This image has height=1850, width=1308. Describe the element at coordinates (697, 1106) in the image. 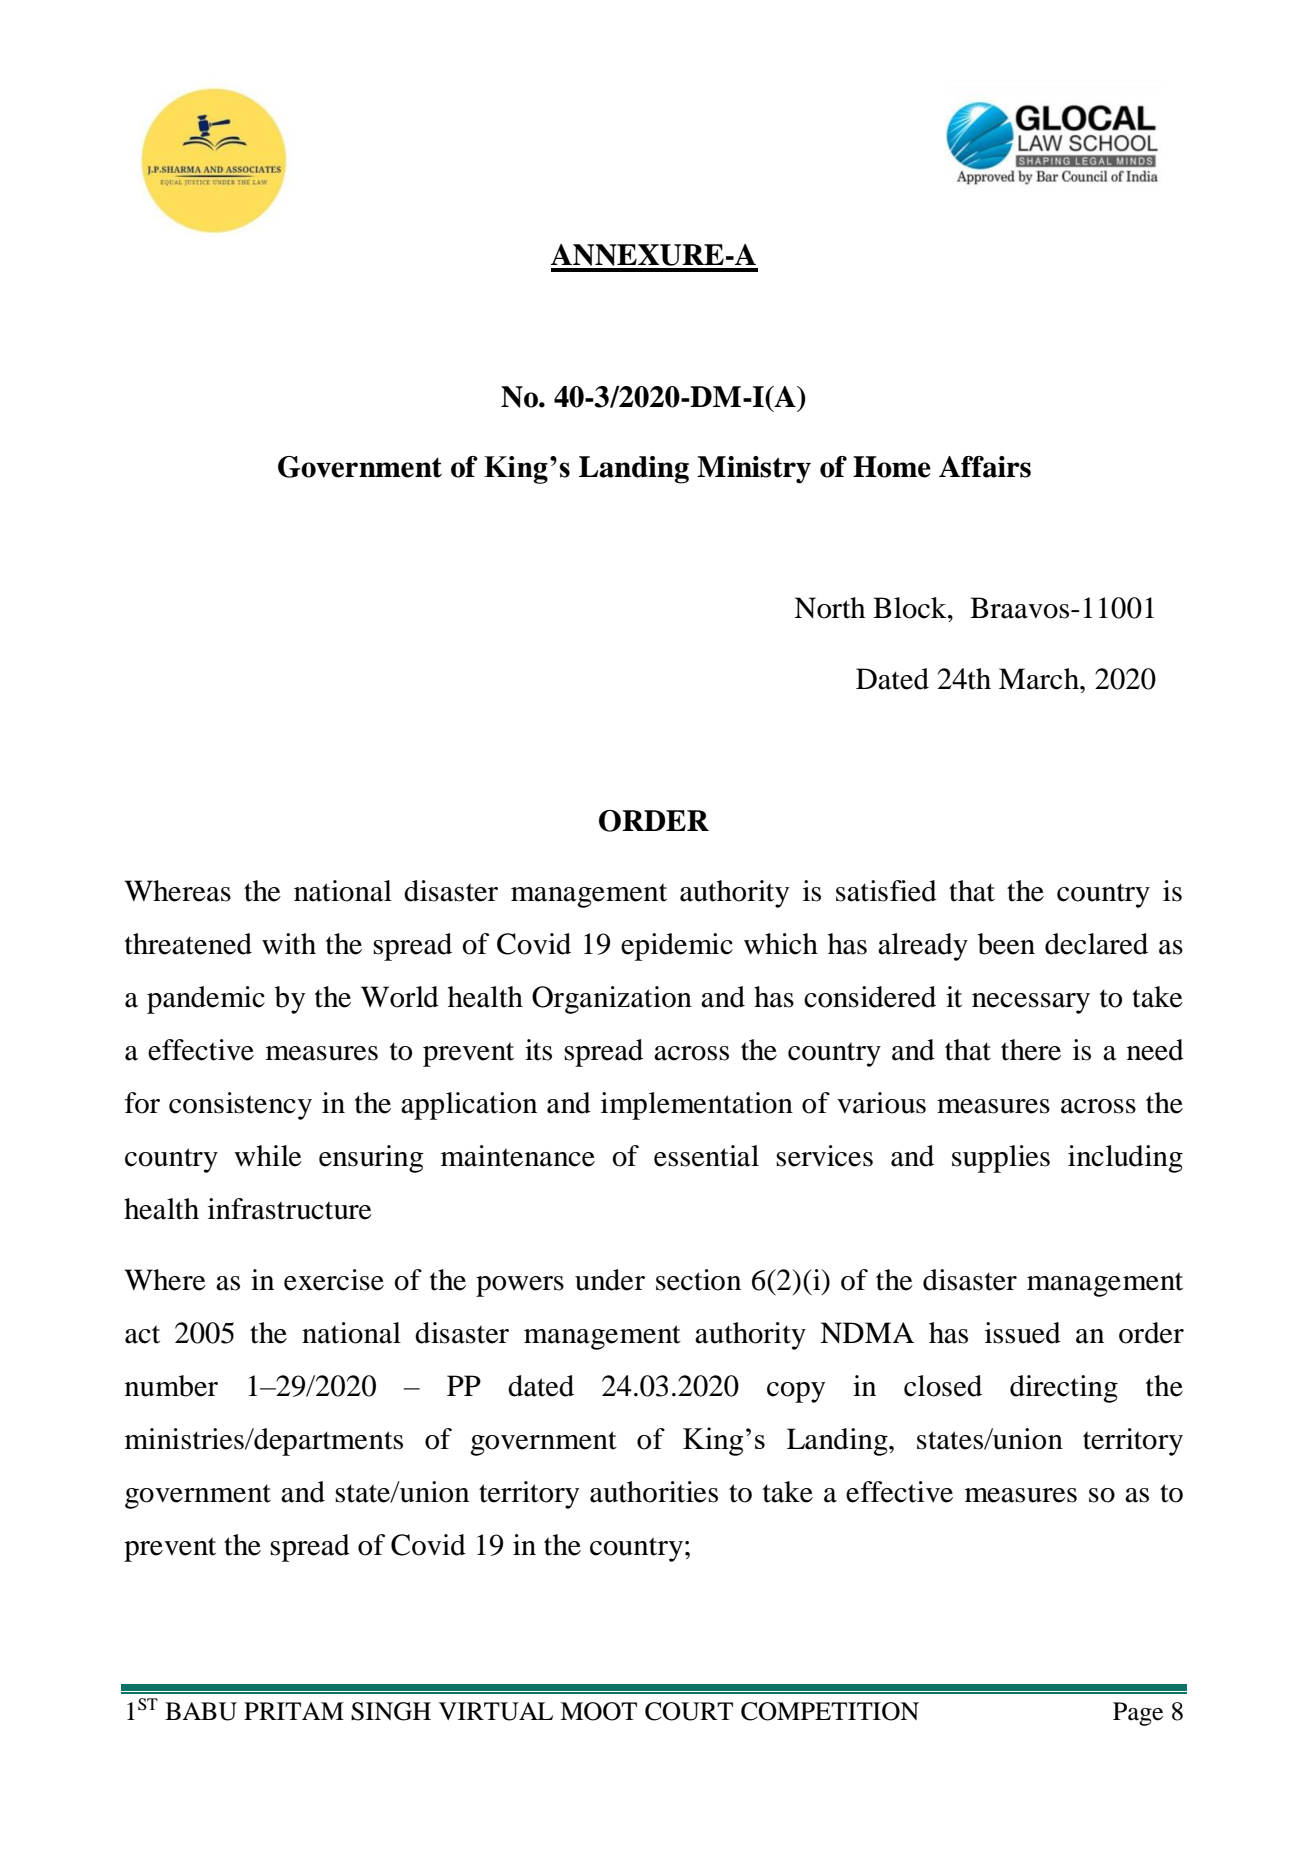

I see `implementation` at that location.
